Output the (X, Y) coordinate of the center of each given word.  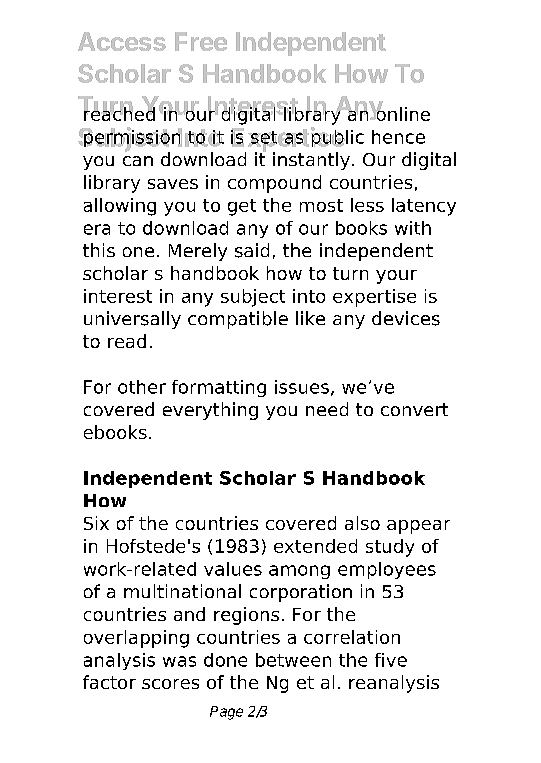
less (367, 205)
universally (132, 320)
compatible (238, 320)
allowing (120, 207)
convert (414, 409)
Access (122, 41)
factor (109, 682)
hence (398, 137)
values (233, 569)
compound (274, 184)
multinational (182, 591)
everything (210, 411)
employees (387, 570)
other (142, 387)
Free (201, 41)
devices (406, 318)
